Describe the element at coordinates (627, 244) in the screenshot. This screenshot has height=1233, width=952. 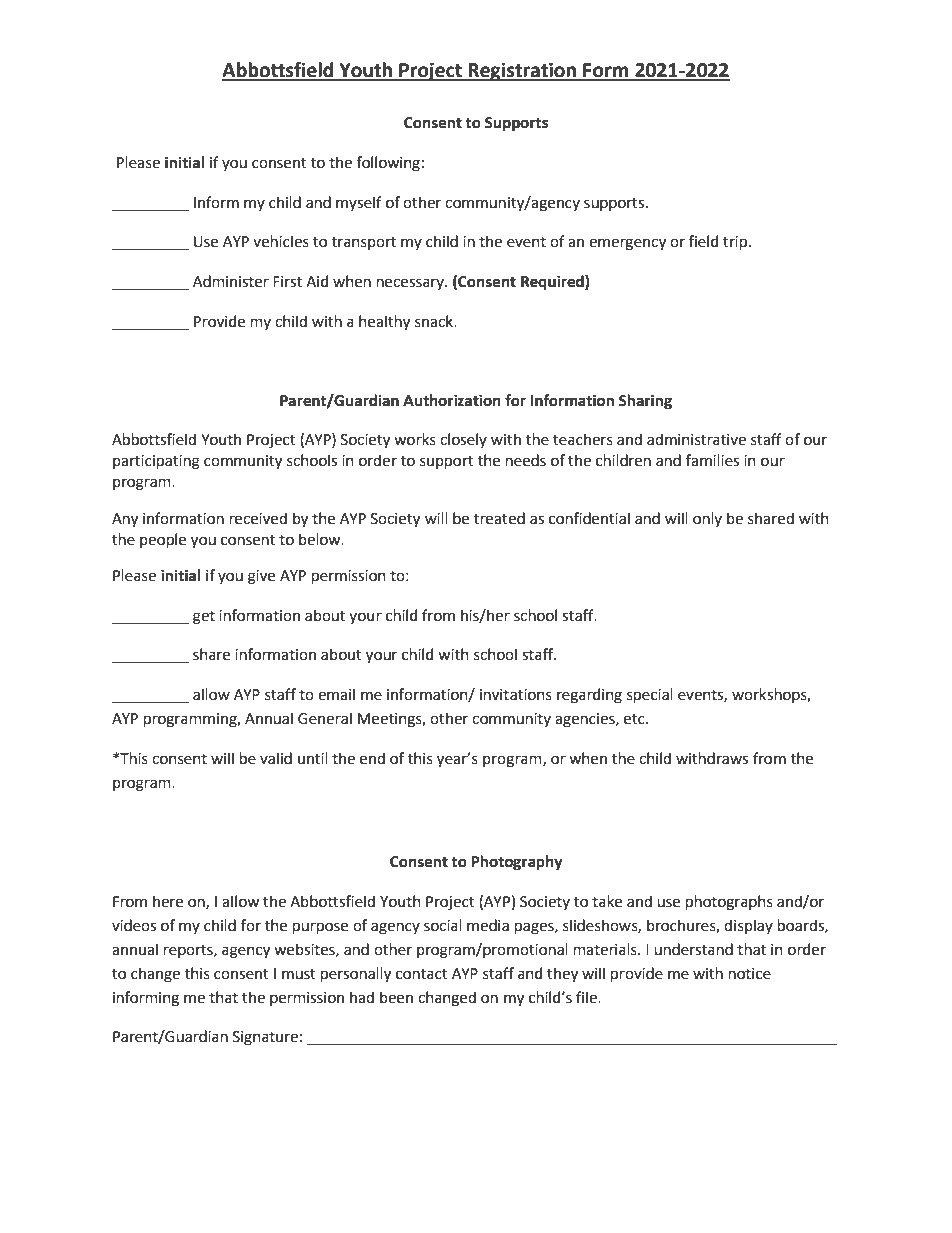
I see `emergency` at that location.
